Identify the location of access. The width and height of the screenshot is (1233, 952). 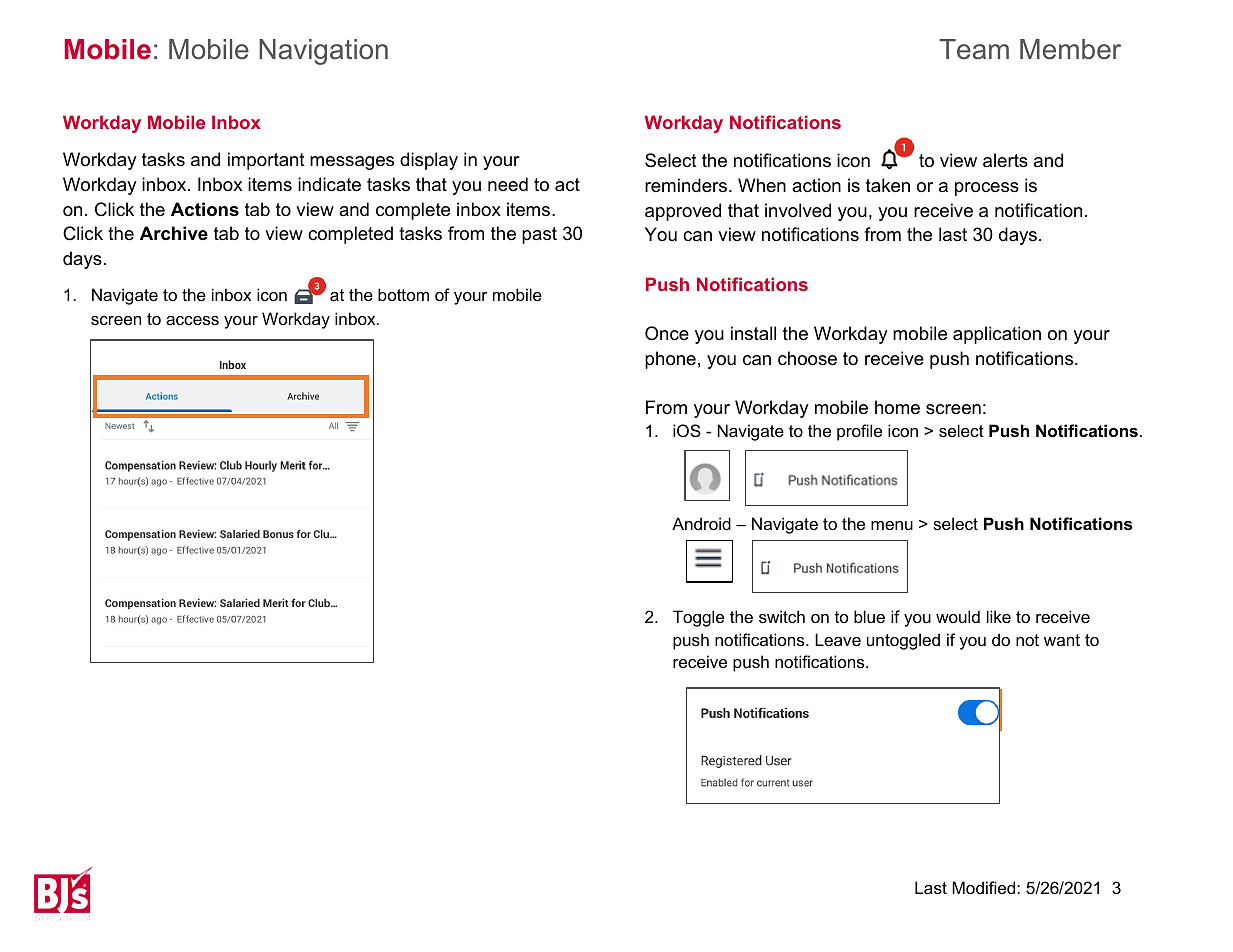
(192, 320).
